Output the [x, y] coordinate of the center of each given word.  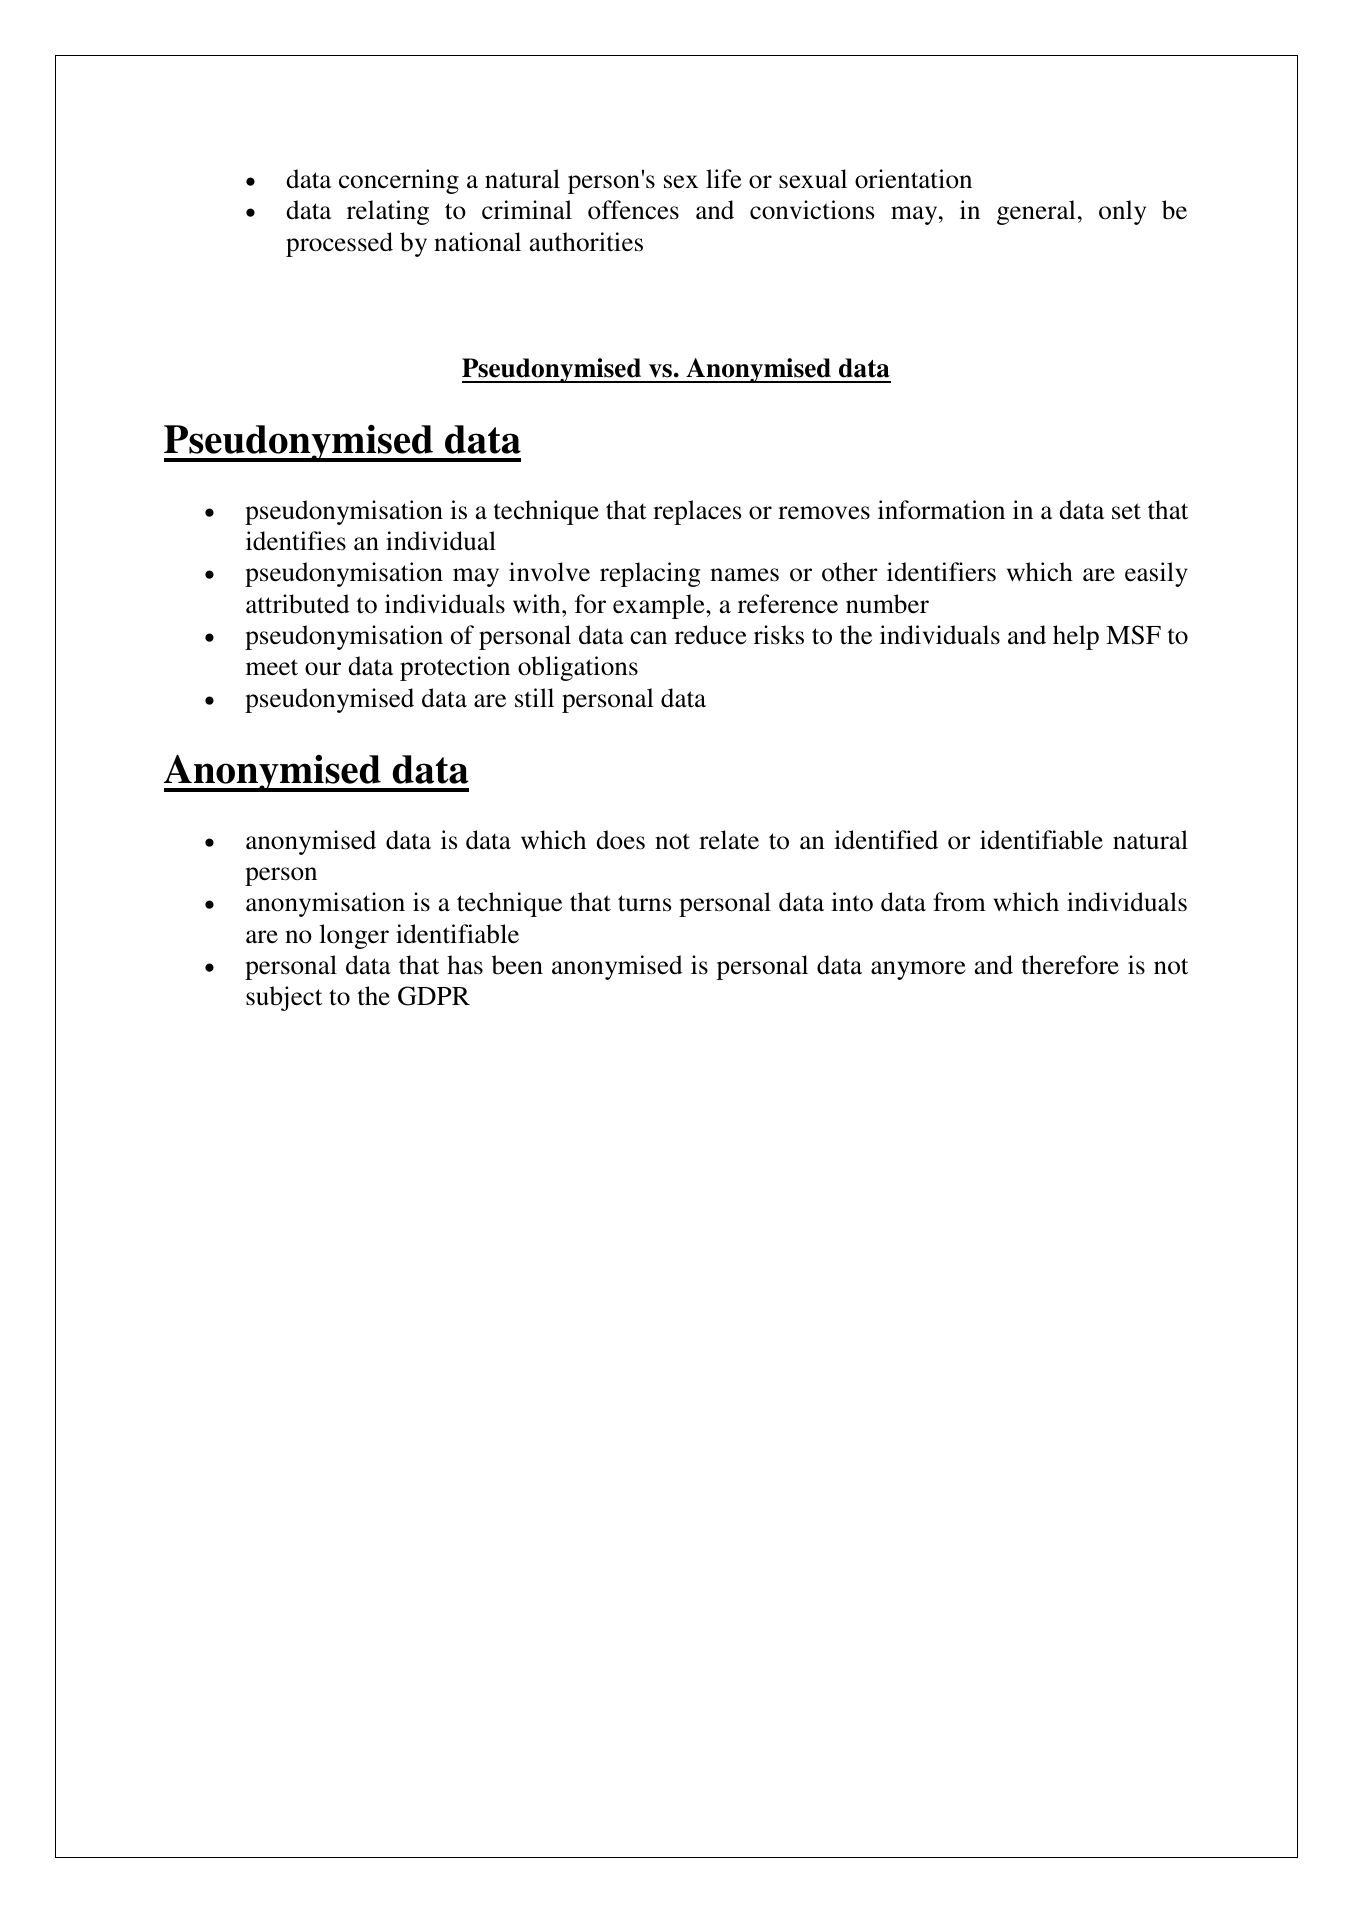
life [723, 179]
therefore [1070, 965]
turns [644, 903]
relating [388, 212]
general [1036, 212]
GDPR [434, 996]
